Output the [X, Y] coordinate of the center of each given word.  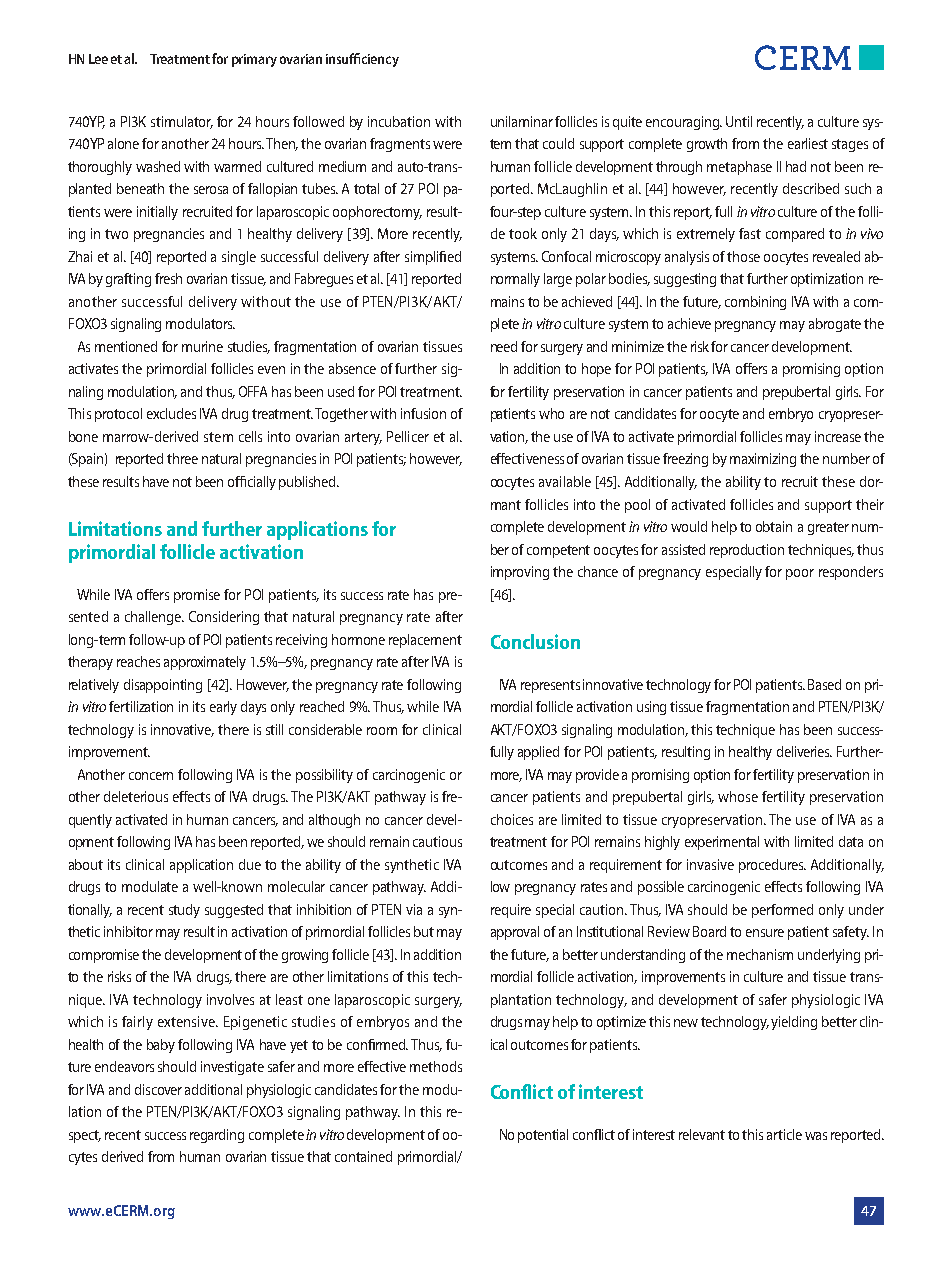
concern [151, 776]
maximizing [763, 460]
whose [738, 796]
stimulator [182, 122]
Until [739, 121]
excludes [171, 413]
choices [512, 819]
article [784, 1134]
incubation [399, 121]
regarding [217, 1136]
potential [543, 1136]
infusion [423, 413]
